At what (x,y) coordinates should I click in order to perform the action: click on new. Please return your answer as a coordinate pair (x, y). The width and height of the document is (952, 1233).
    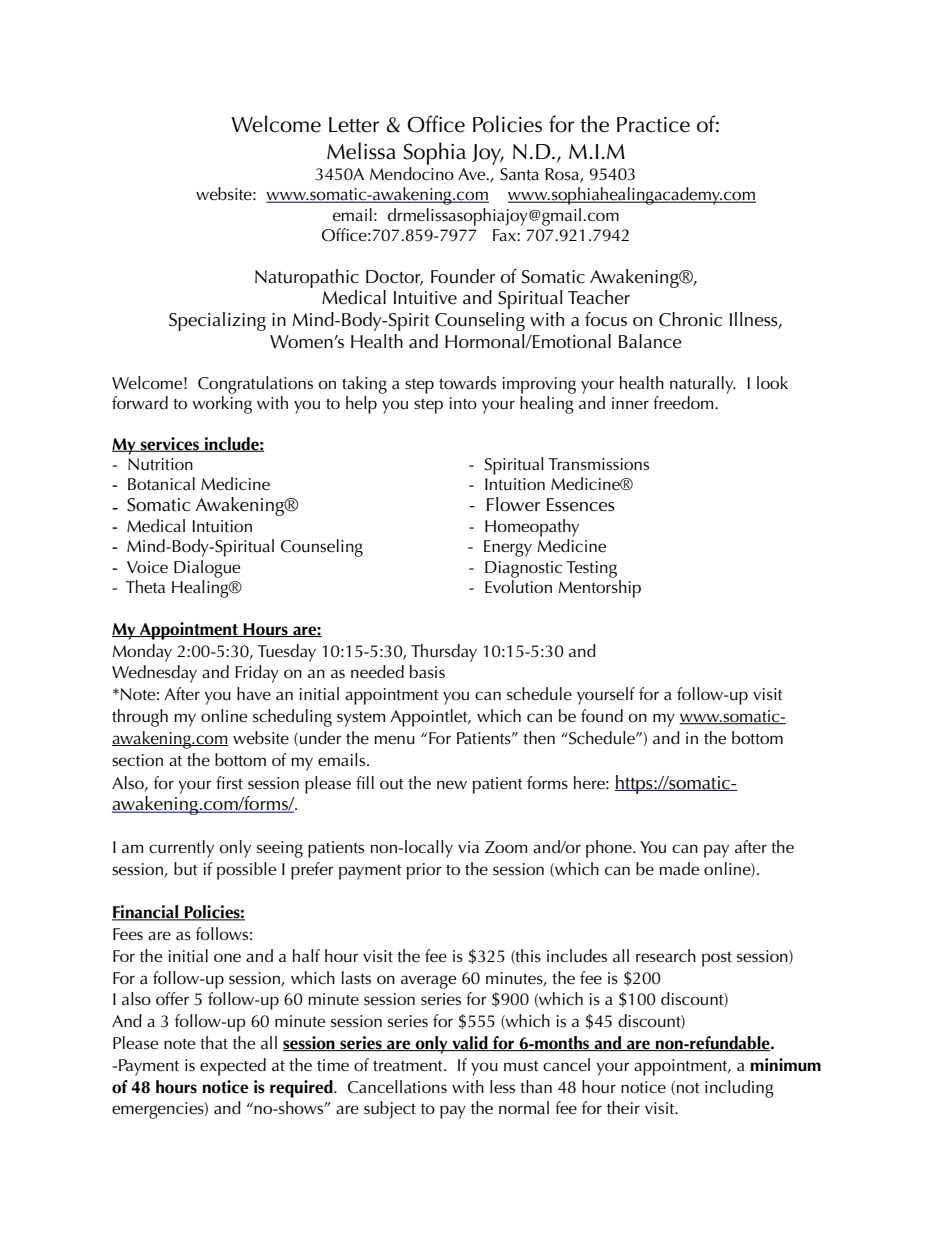
    Looking at the image, I should click on (452, 784).
